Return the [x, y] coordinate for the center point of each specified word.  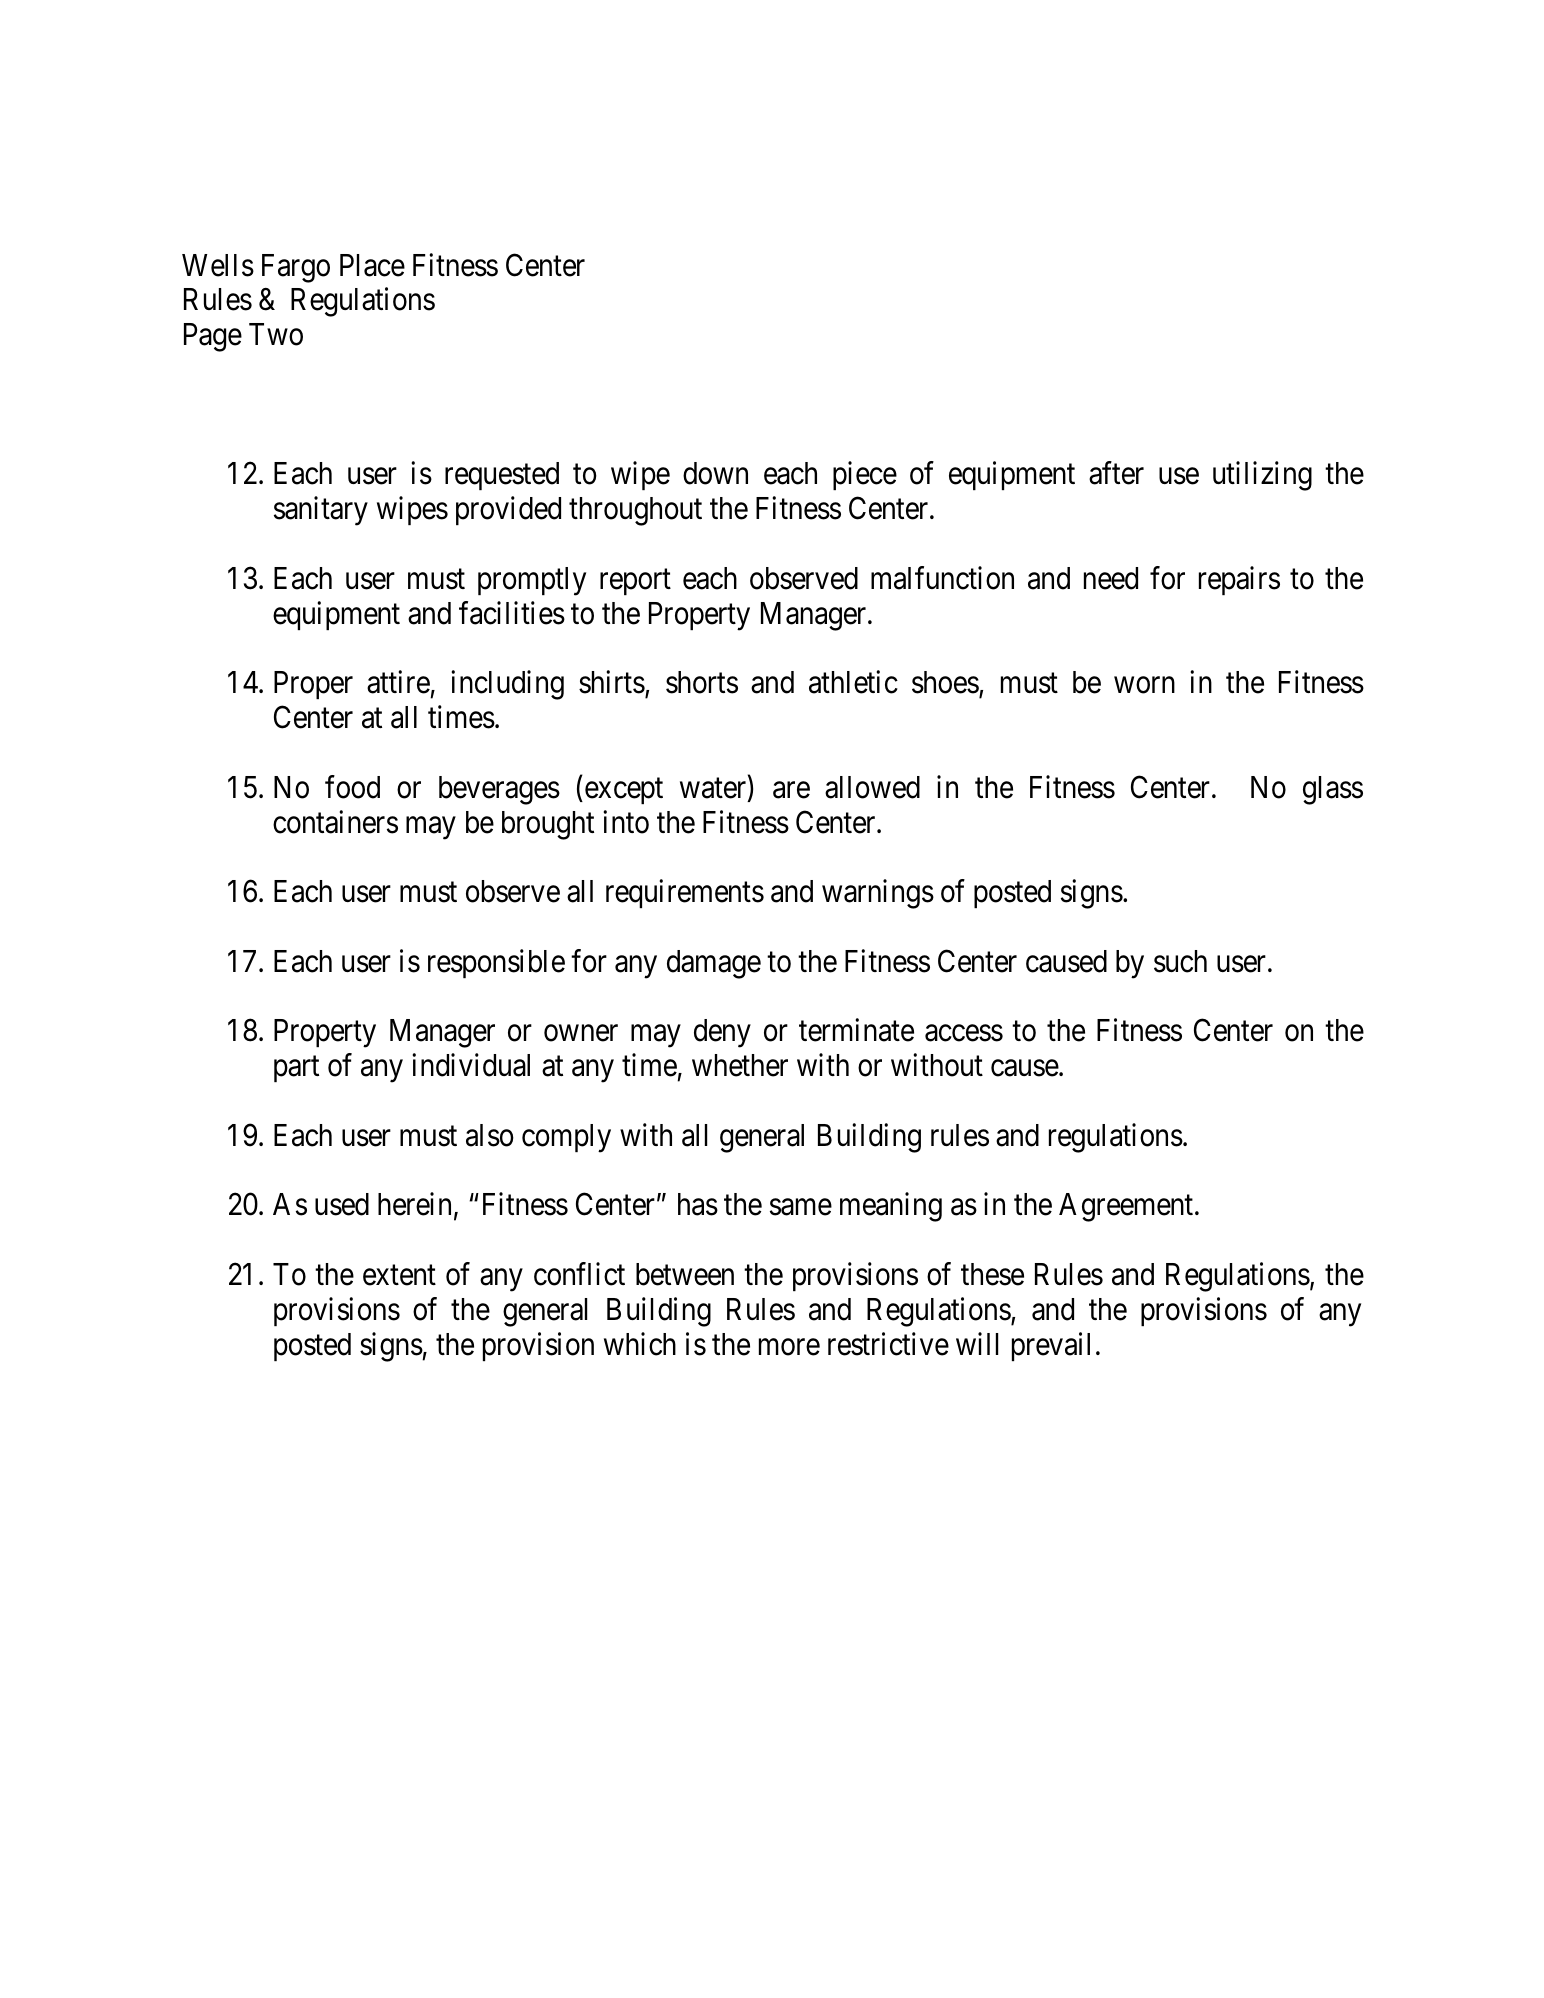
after [1116, 473]
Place [372, 265]
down [715, 473]
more [789, 1347]
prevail [1051, 1346]
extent [399, 1276]
